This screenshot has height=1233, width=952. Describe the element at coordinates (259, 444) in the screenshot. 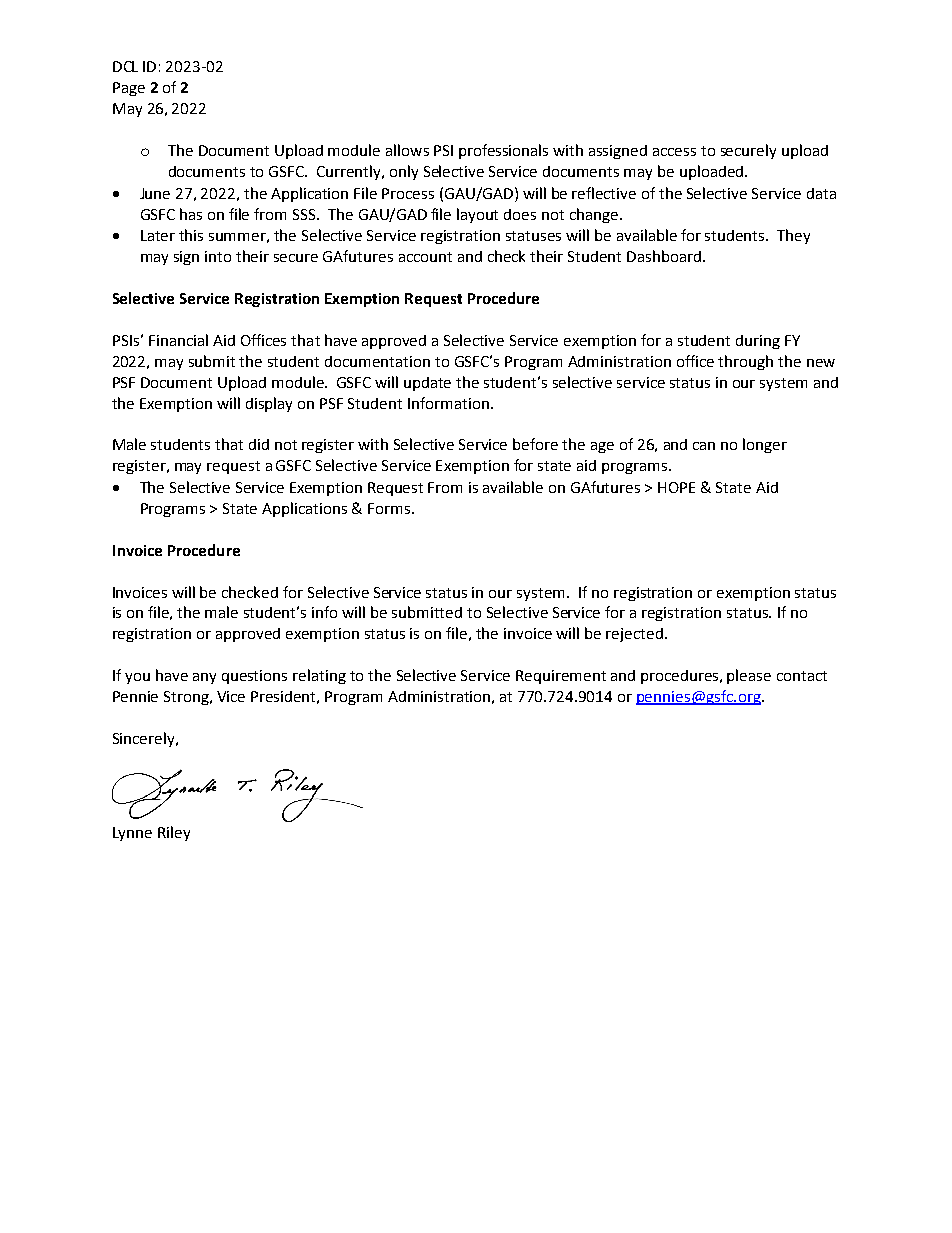

I see `did` at that location.
